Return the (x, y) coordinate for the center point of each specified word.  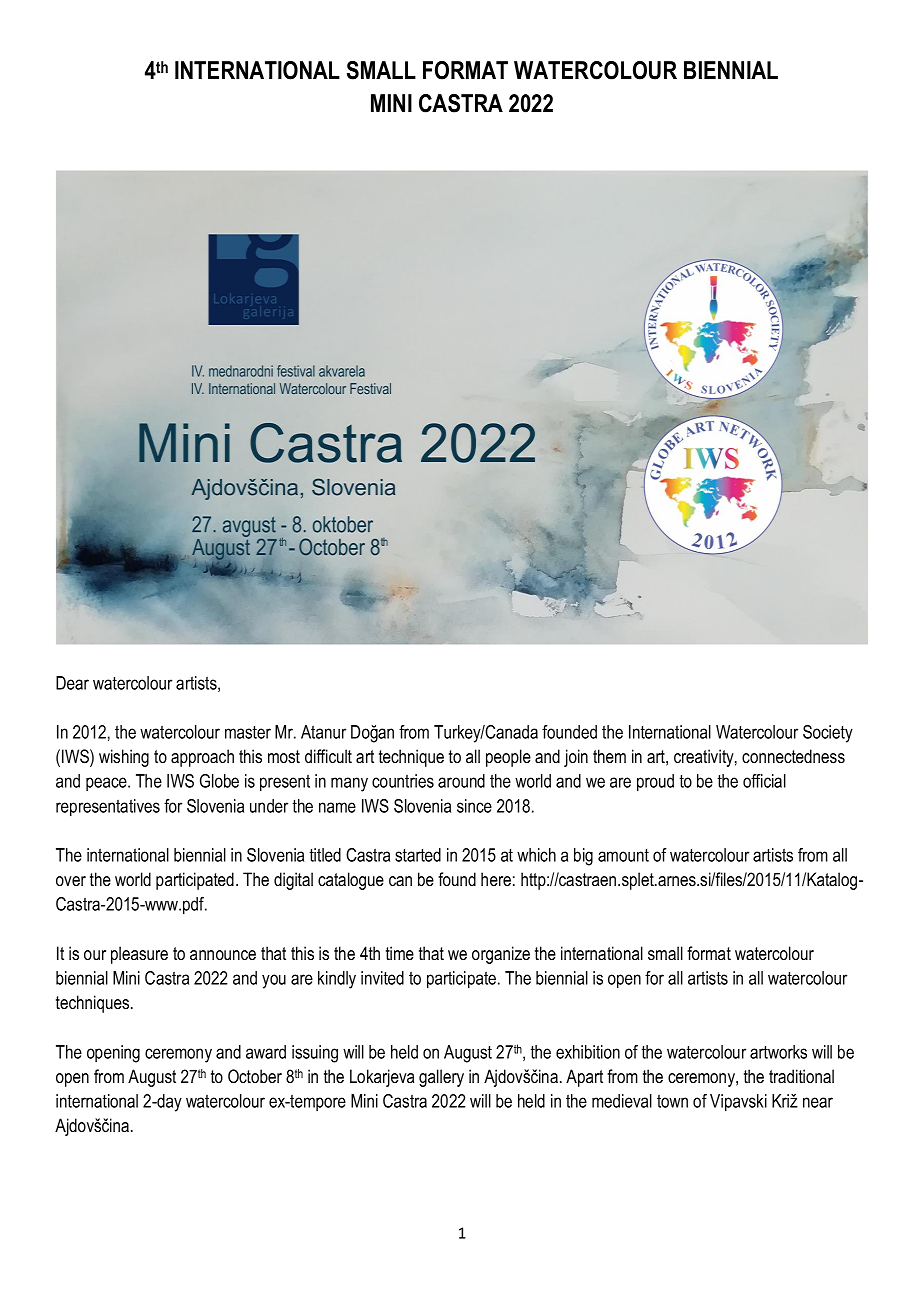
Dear (72, 683)
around (461, 781)
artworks (778, 1052)
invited (382, 978)
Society (828, 734)
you (274, 981)
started (418, 855)
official (764, 781)
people (508, 758)
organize (501, 955)
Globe (219, 781)
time (400, 953)
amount (623, 855)
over (71, 881)
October (255, 1076)
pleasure (139, 955)
